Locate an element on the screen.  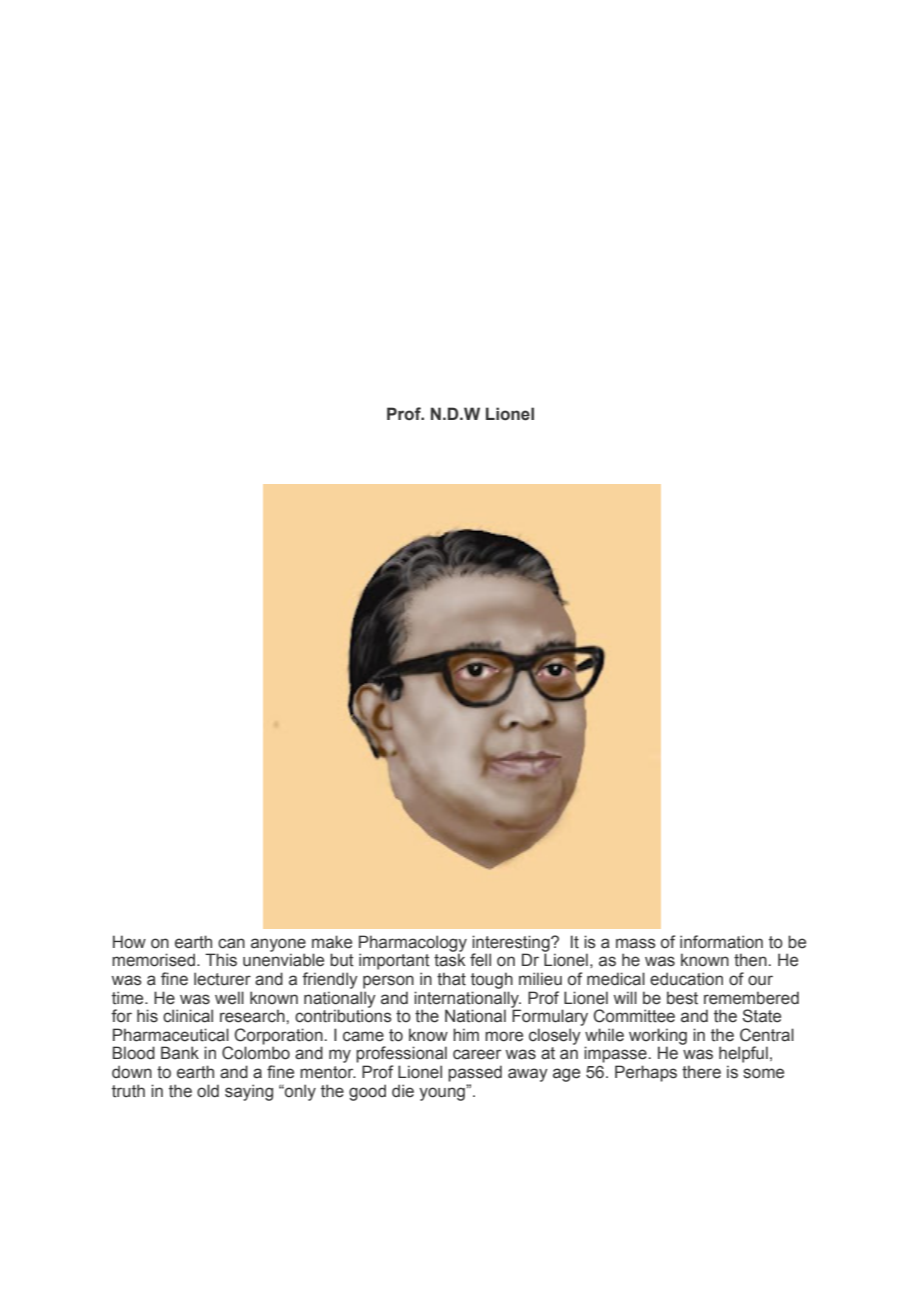
old is located at coordinates (208, 1091).
